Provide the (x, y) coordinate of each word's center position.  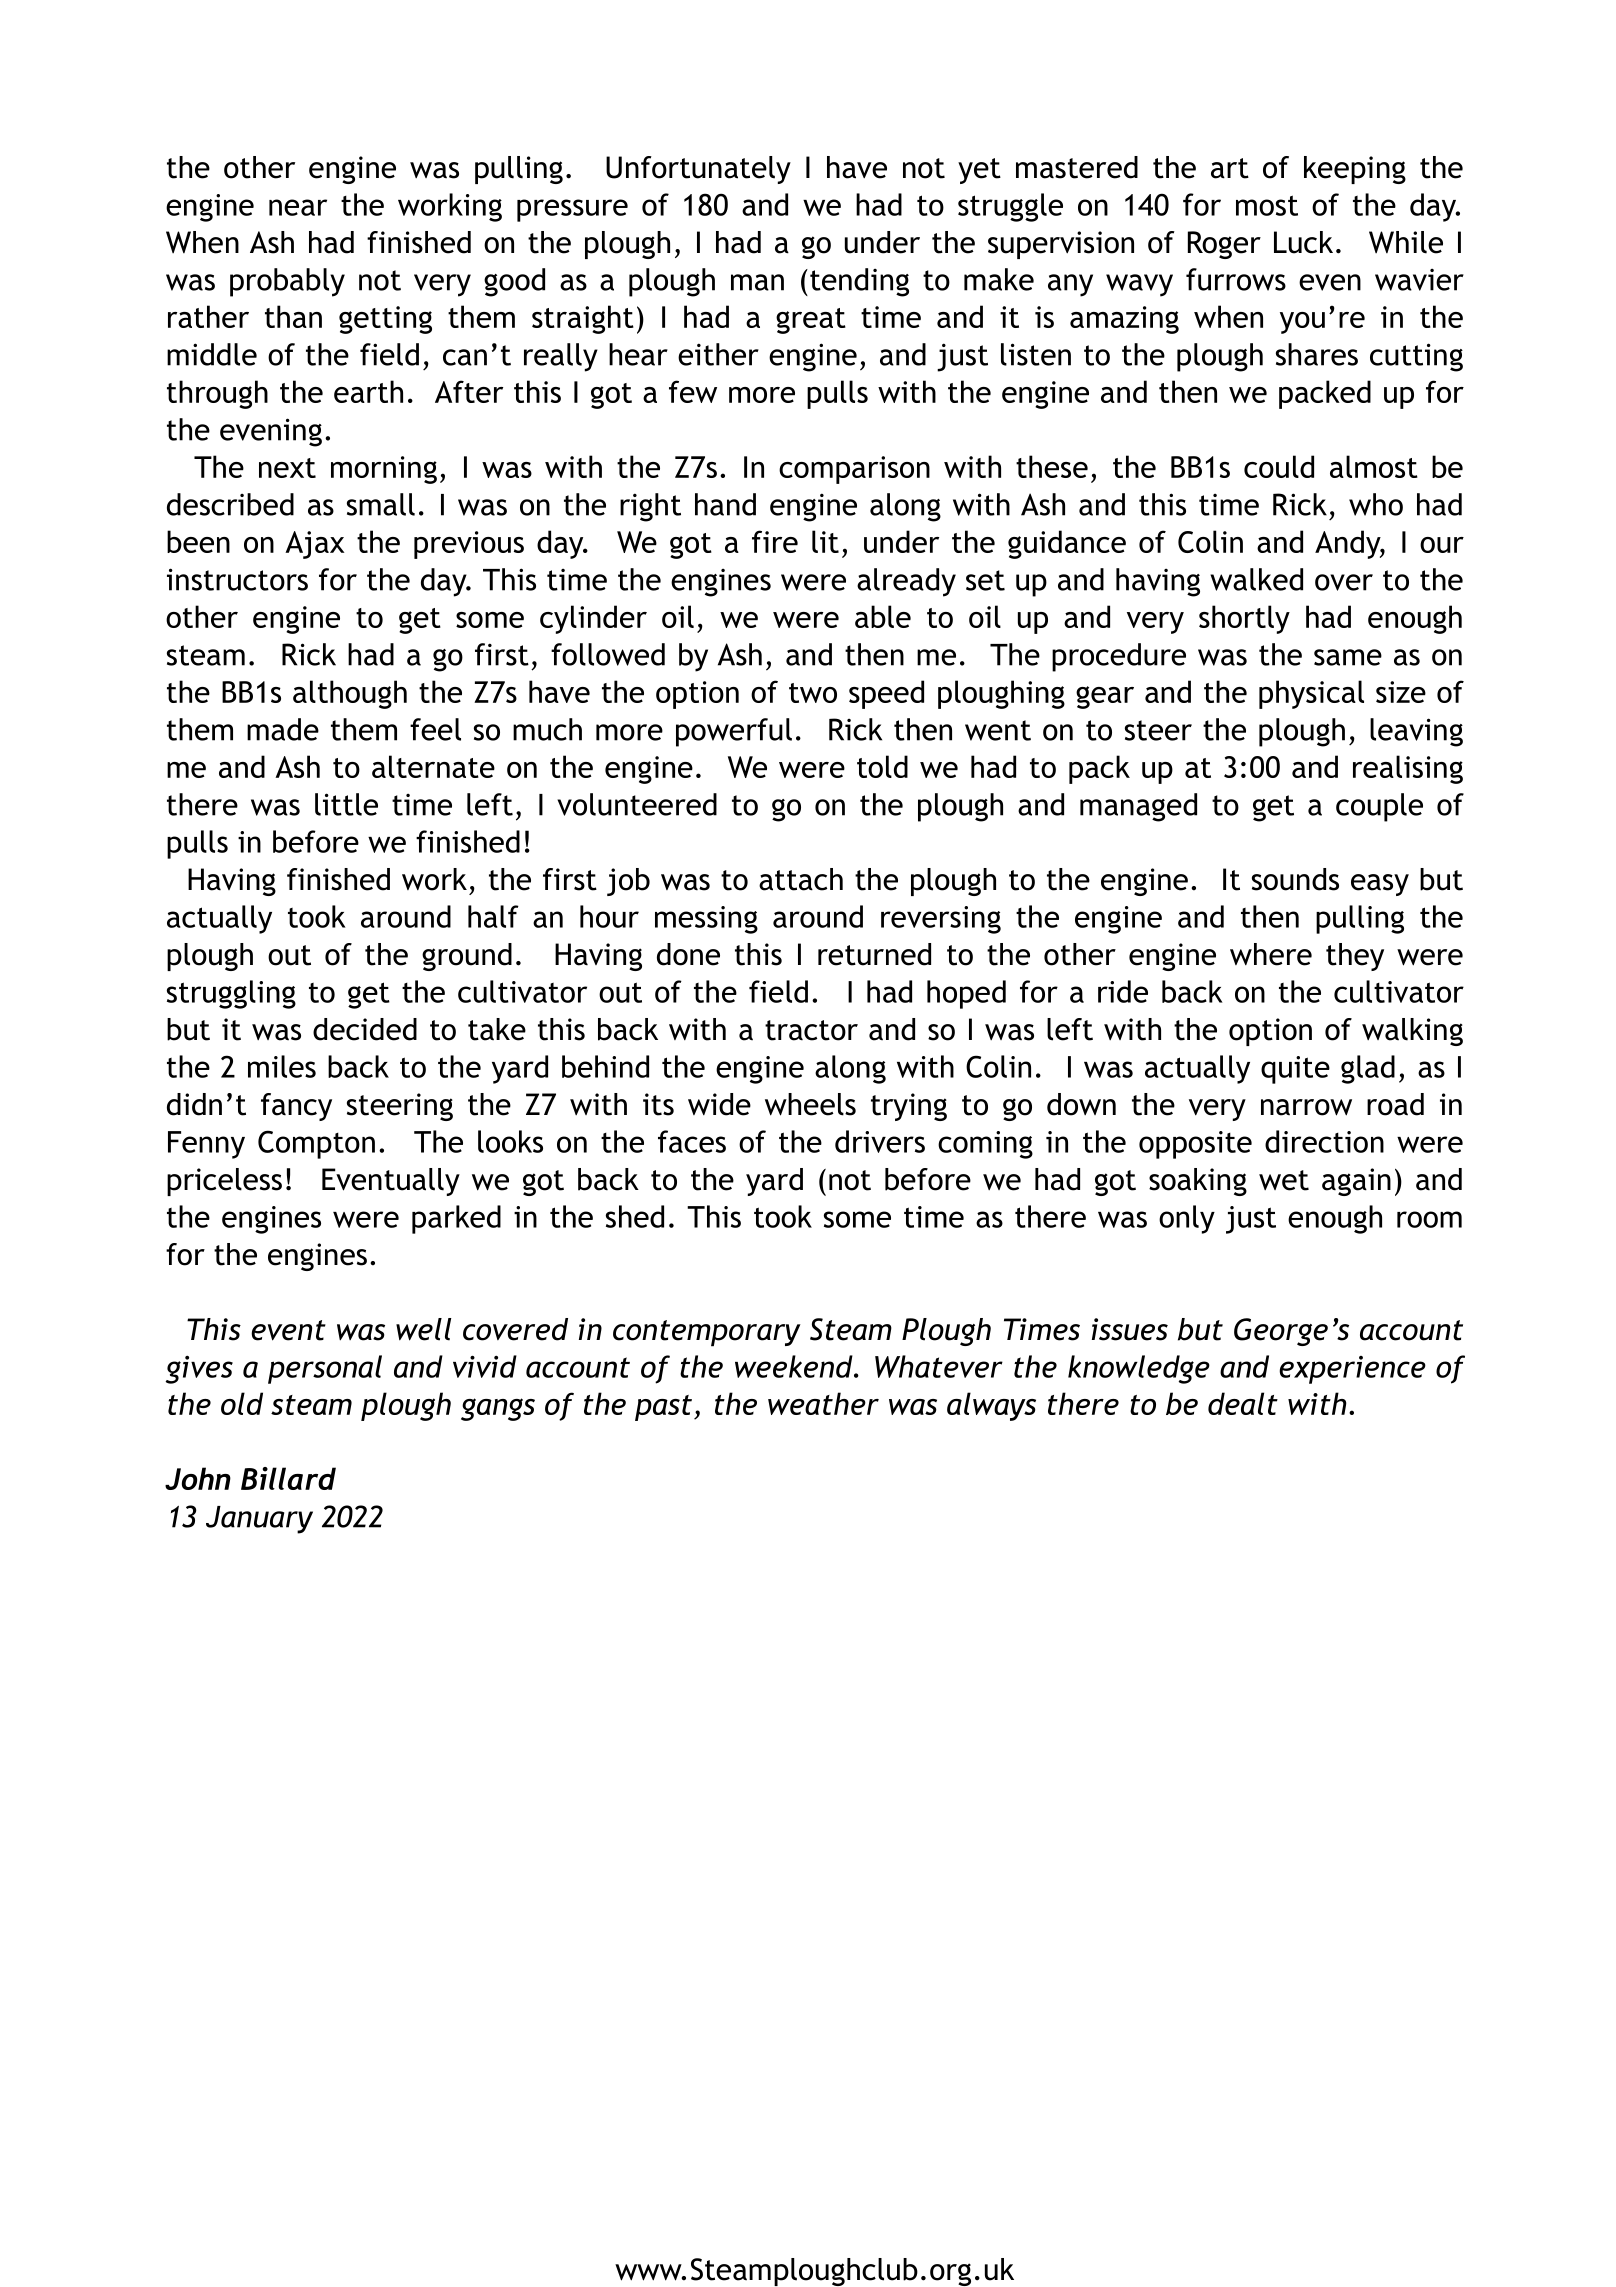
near (298, 207)
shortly (1244, 619)
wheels (810, 1104)
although (350, 694)
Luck (1303, 242)
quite (1295, 1070)
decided (365, 1029)
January (259, 1520)
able (883, 616)
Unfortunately (698, 170)
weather (823, 1403)
